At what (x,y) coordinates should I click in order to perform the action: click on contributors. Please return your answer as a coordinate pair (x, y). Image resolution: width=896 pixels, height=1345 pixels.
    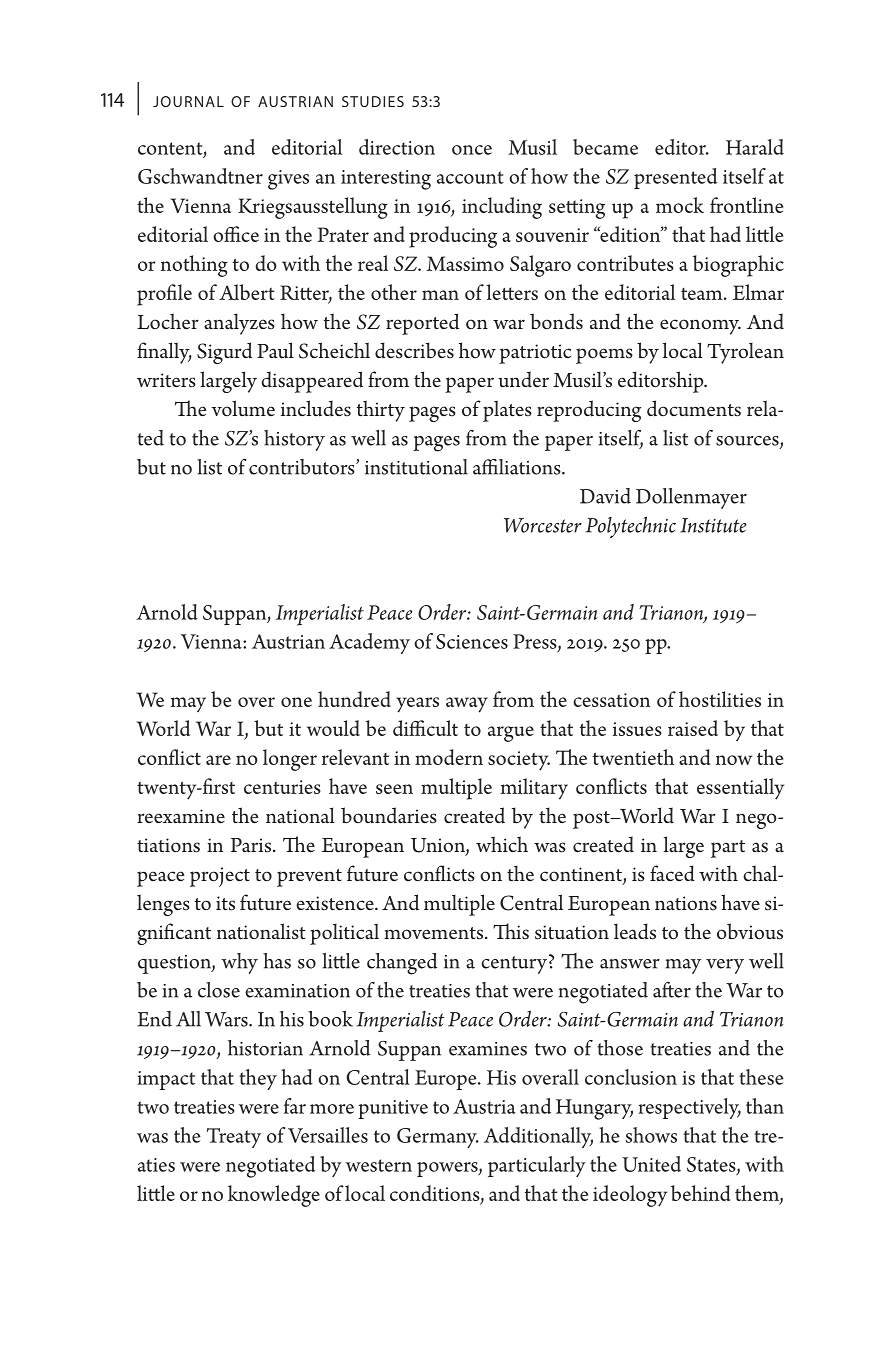
    Looking at the image, I should click on (303, 467).
